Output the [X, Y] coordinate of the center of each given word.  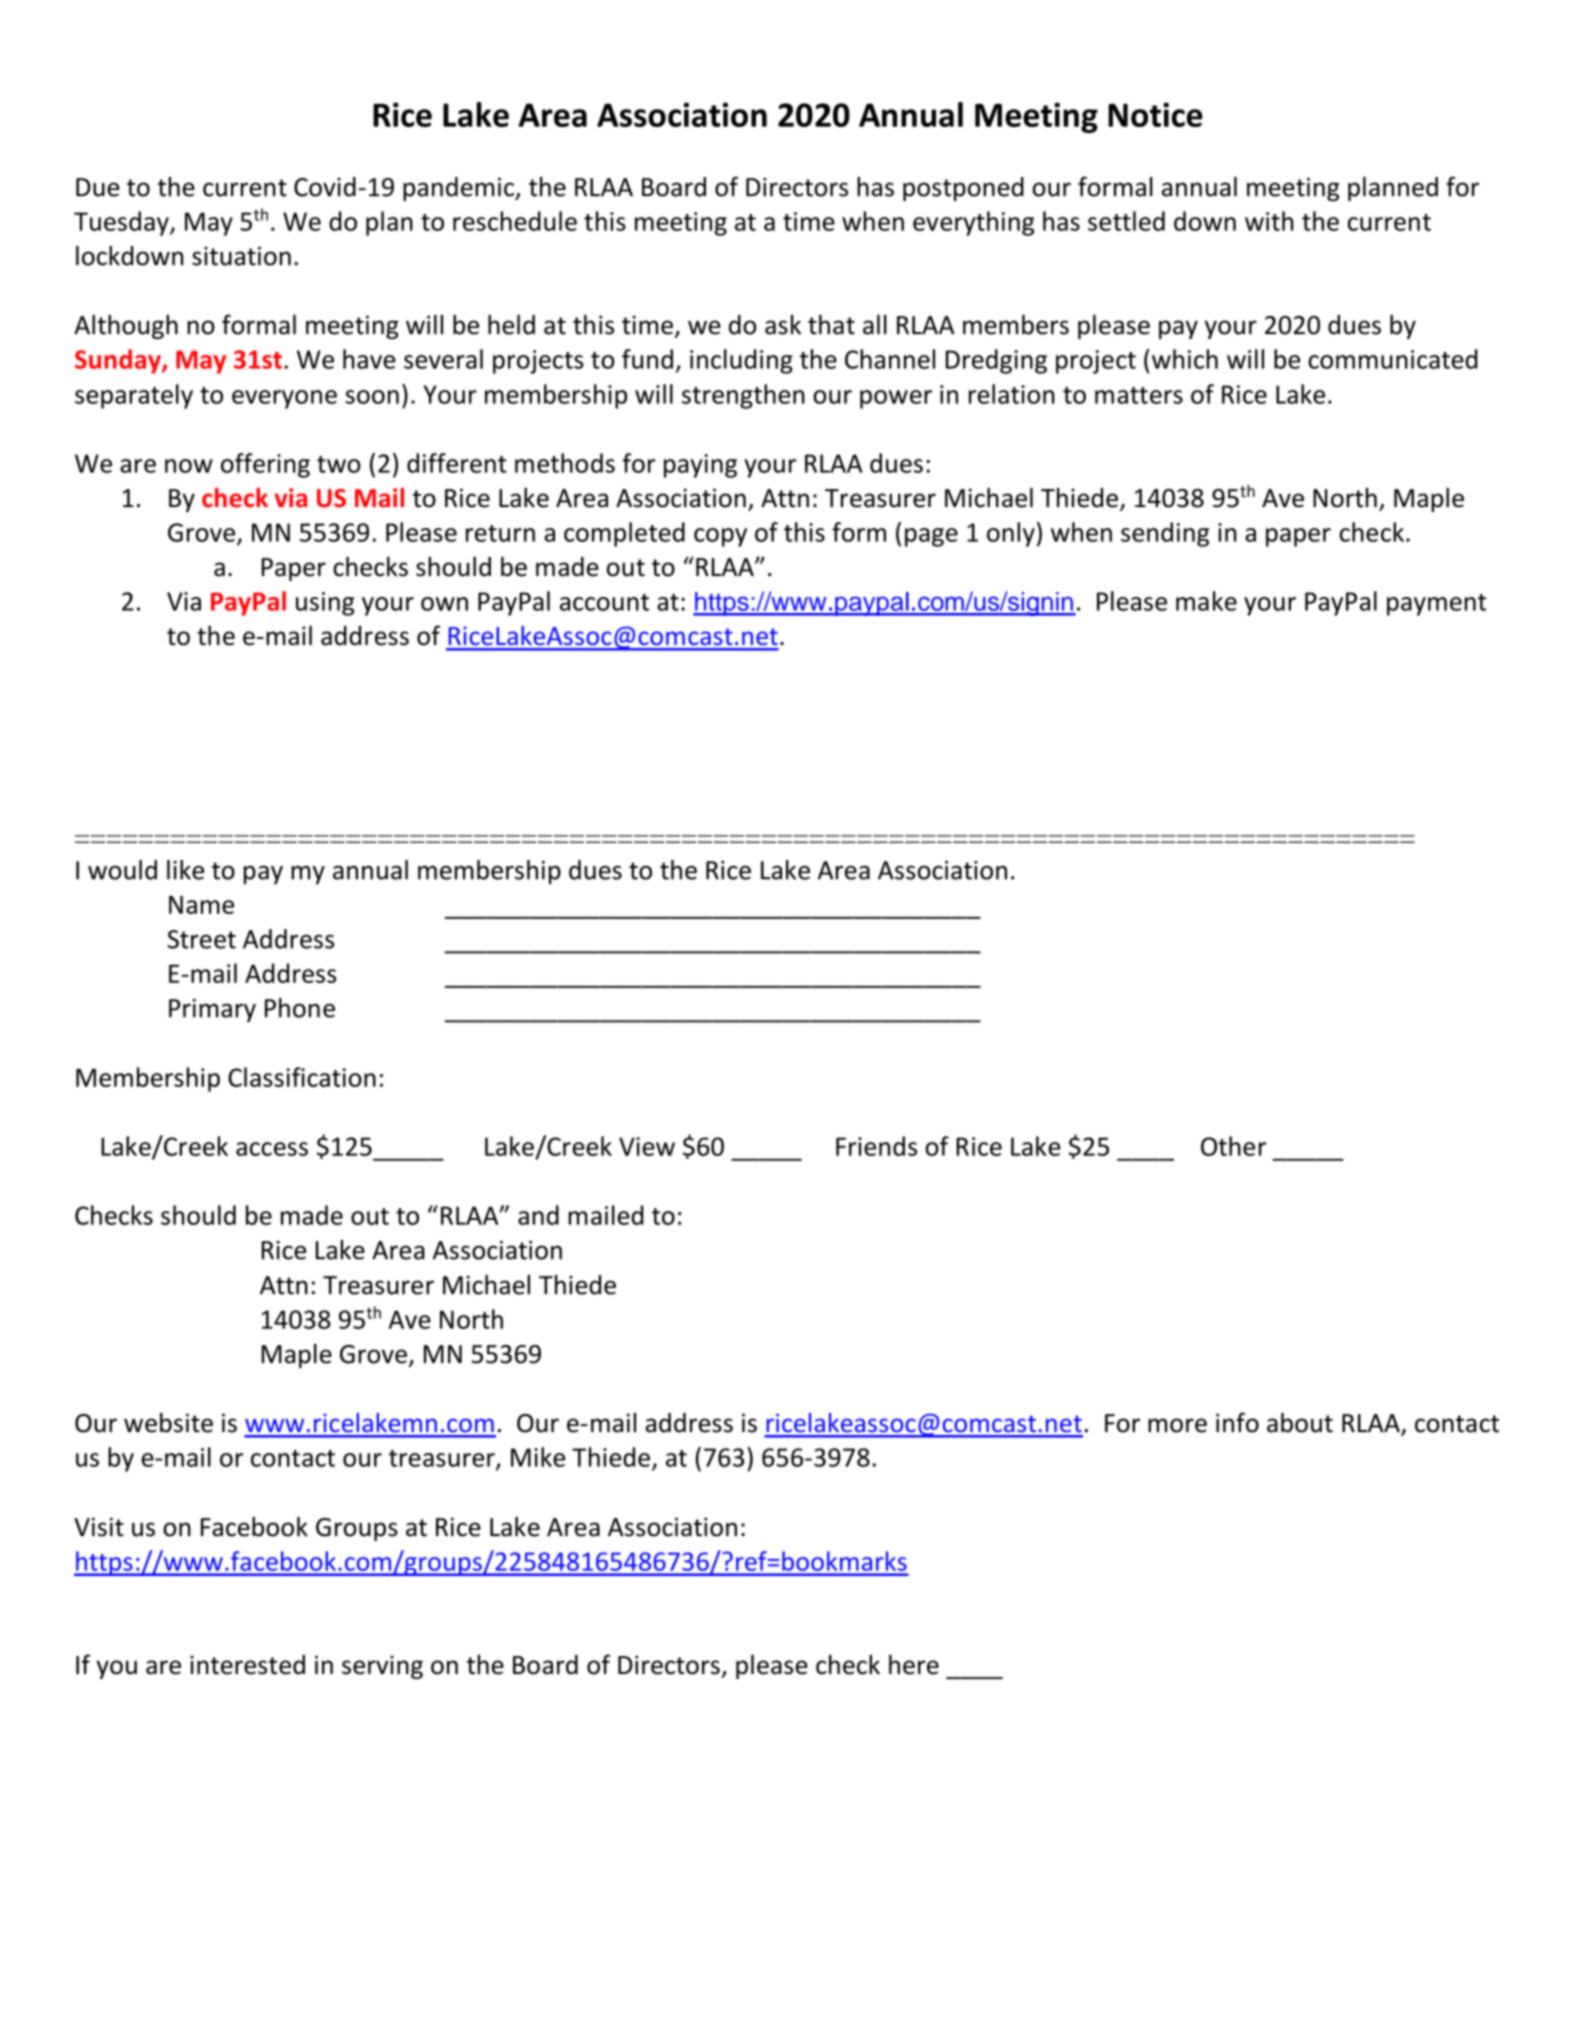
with [1269, 221]
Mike [538, 1457]
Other [1233, 1146]
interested [247, 1665]
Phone [300, 1008]
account [604, 602]
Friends [876, 1146]
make [1206, 601]
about [1300, 1423]
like [185, 870]
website [168, 1423]
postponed [963, 189]
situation [241, 256]
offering [265, 465]
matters [1139, 395]
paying [700, 466]
